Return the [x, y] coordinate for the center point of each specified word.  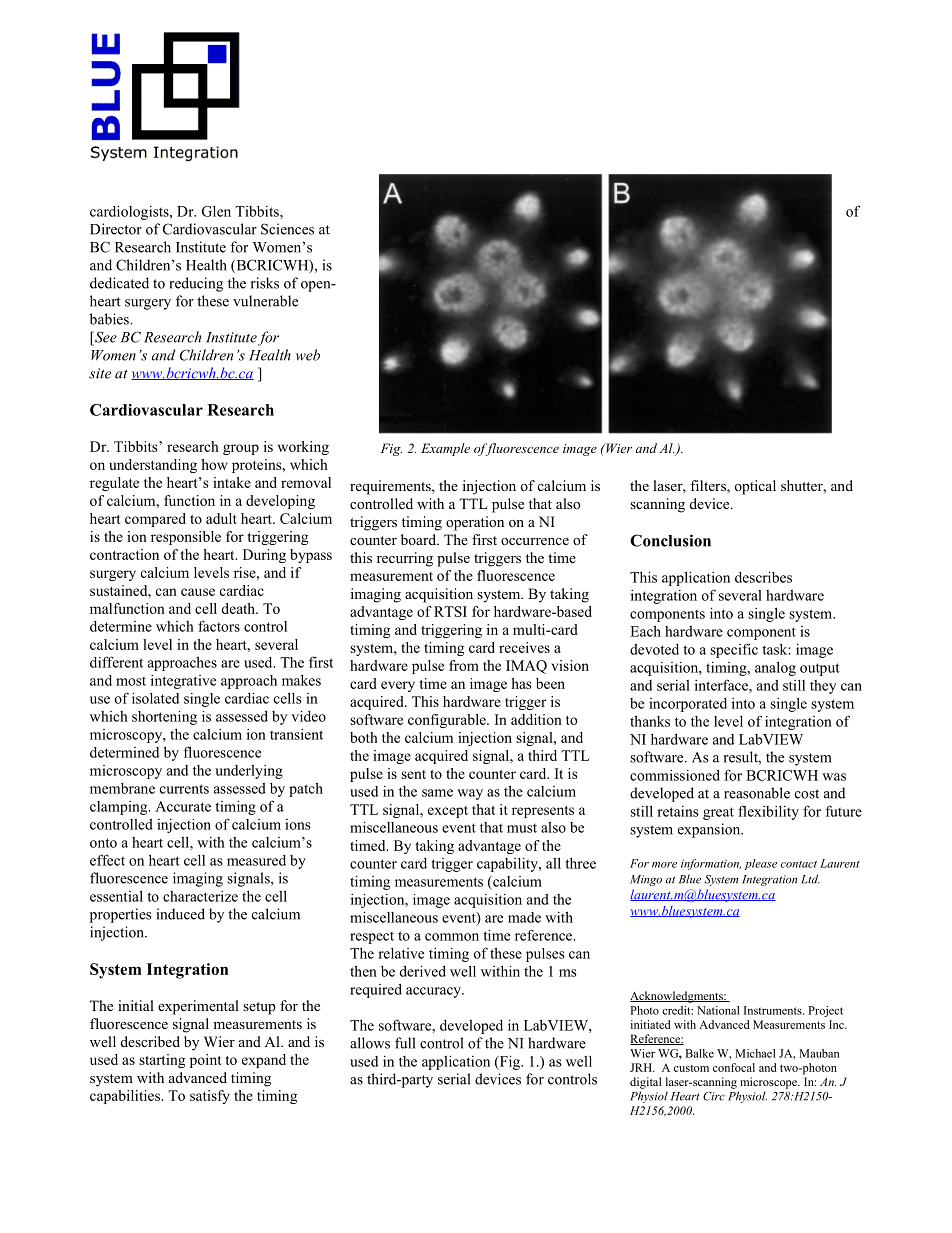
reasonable [757, 793]
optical [755, 487]
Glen [216, 211]
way [470, 794]
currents [184, 789]
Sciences [287, 229]
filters [709, 487]
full [405, 1043]
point [206, 1061]
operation [475, 523]
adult [221, 518]
